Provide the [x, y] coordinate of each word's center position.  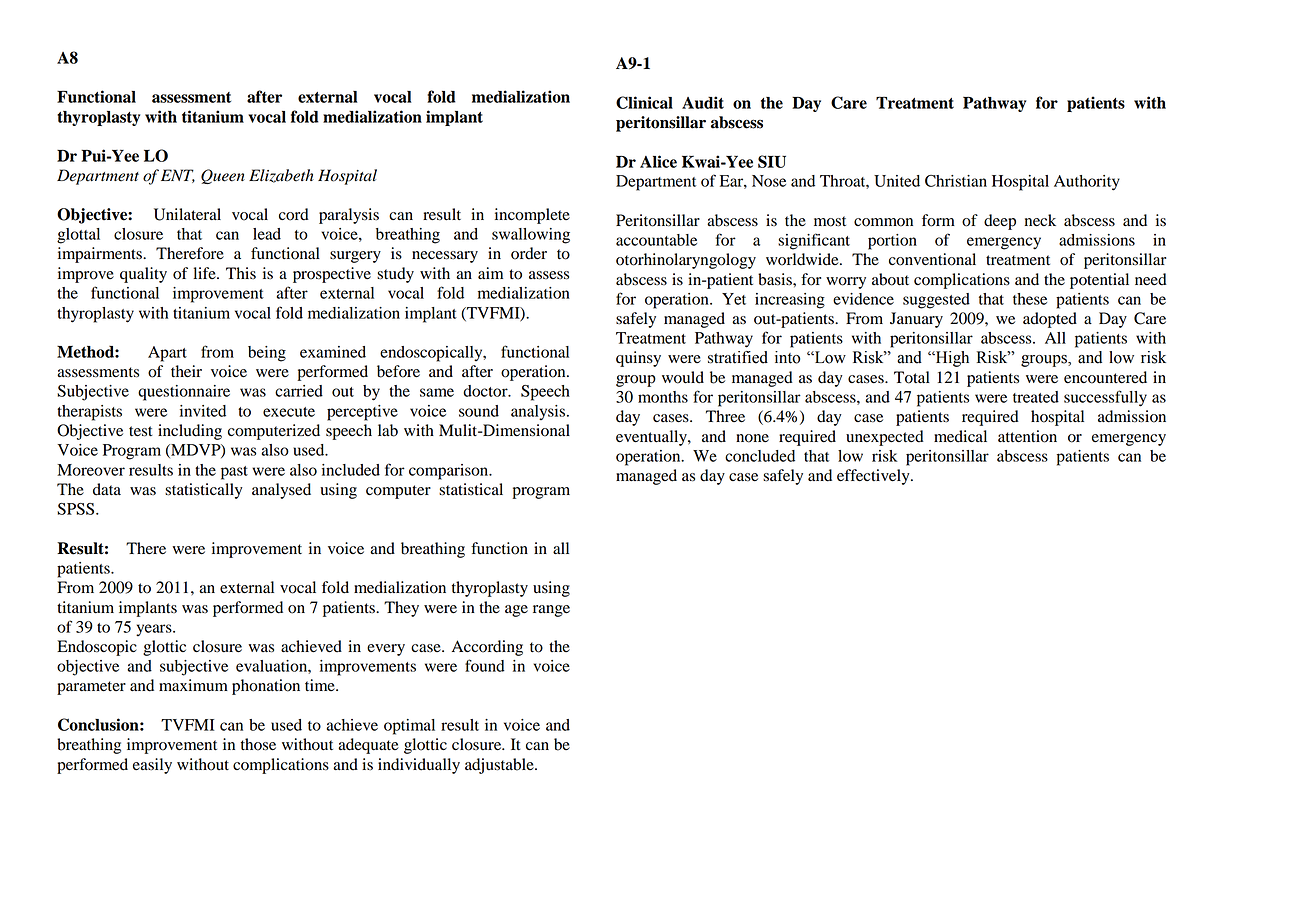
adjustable [500, 766]
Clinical [644, 102]
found [485, 665]
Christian [956, 181]
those [258, 744]
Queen [223, 176]
